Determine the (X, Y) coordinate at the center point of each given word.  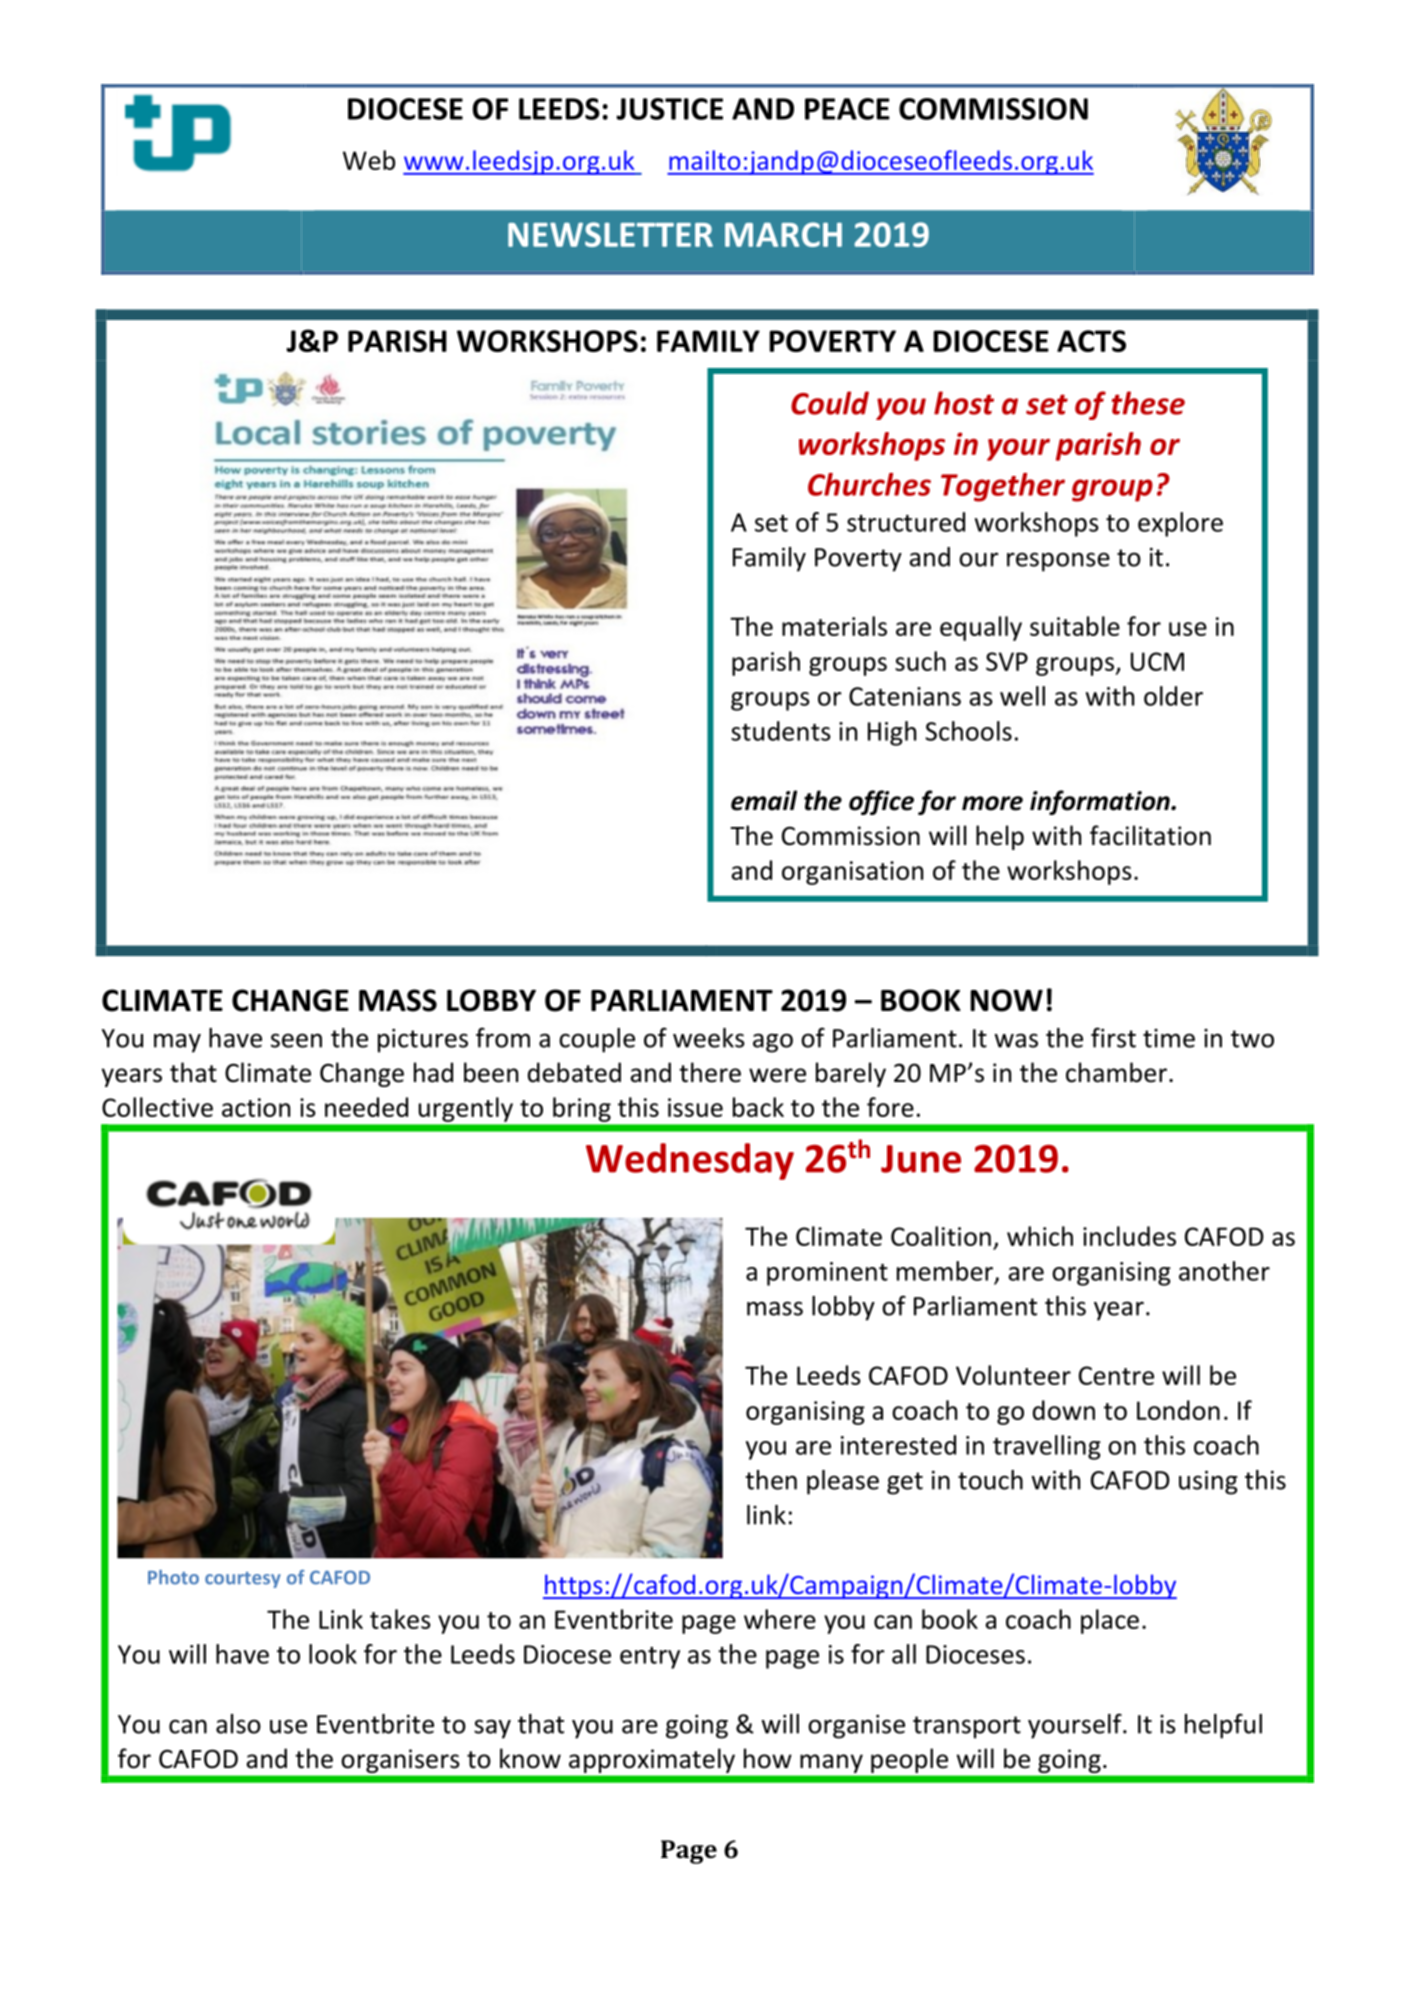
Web (369, 160)
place (1110, 1621)
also (238, 1724)
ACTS (1091, 341)
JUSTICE (669, 109)
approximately (652, 1760)
